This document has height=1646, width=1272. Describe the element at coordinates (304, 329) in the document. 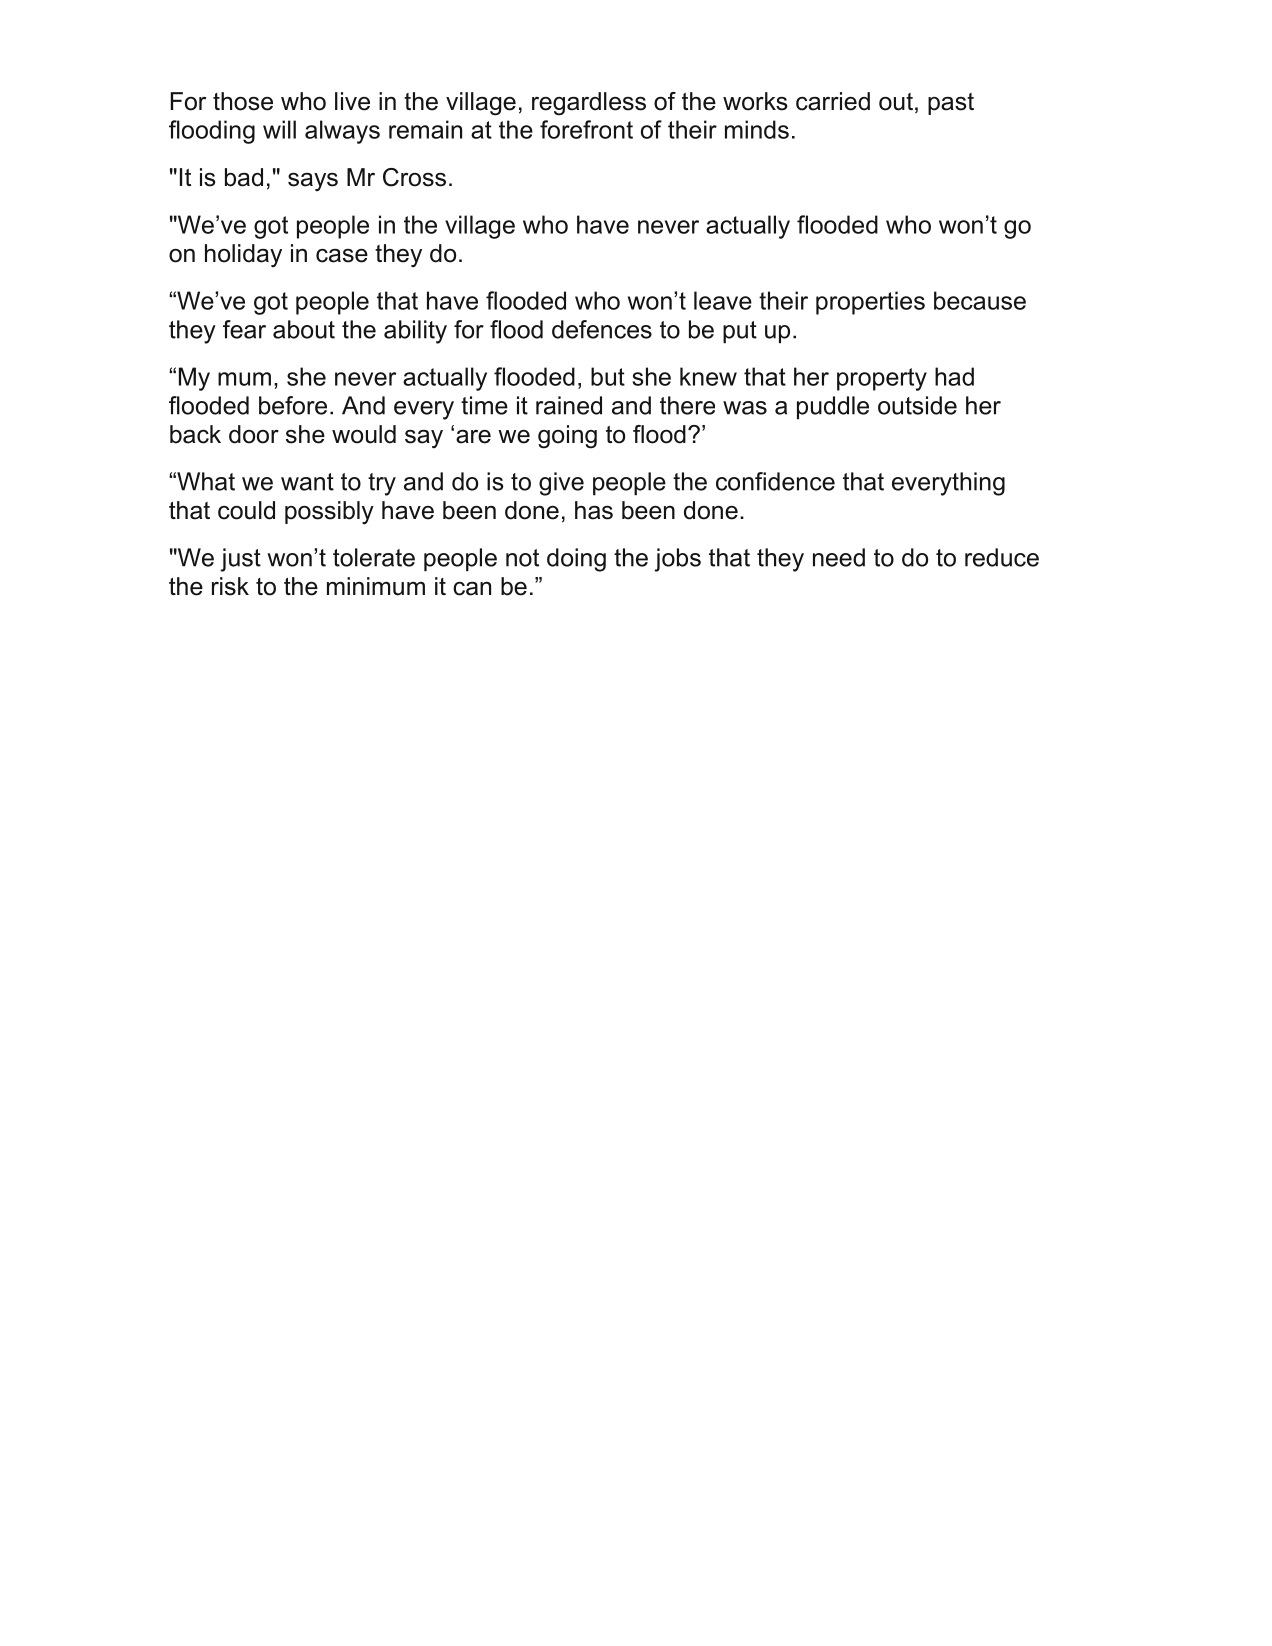

I see `about` at that location.
